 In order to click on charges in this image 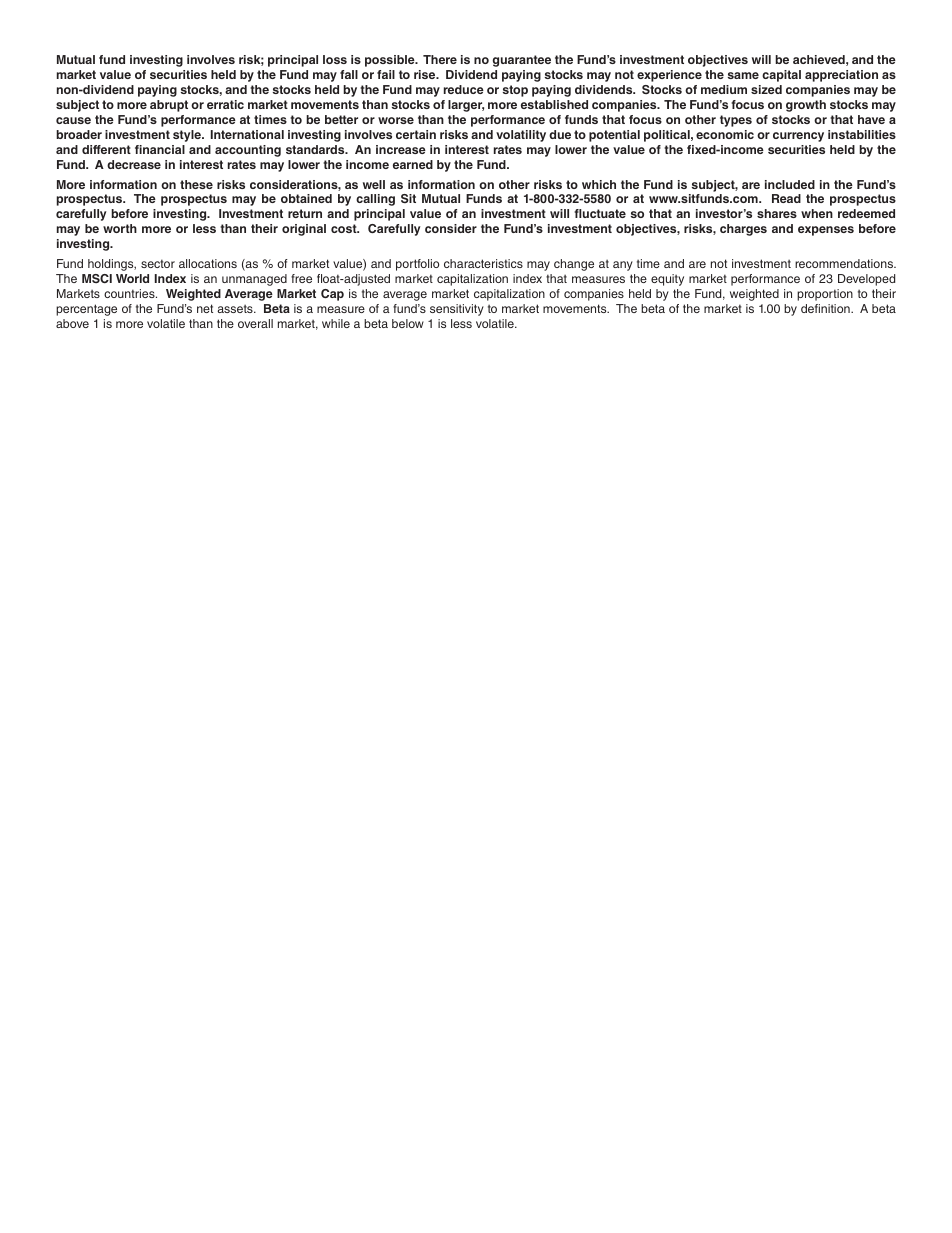, I will do `click(743, 230)`.
